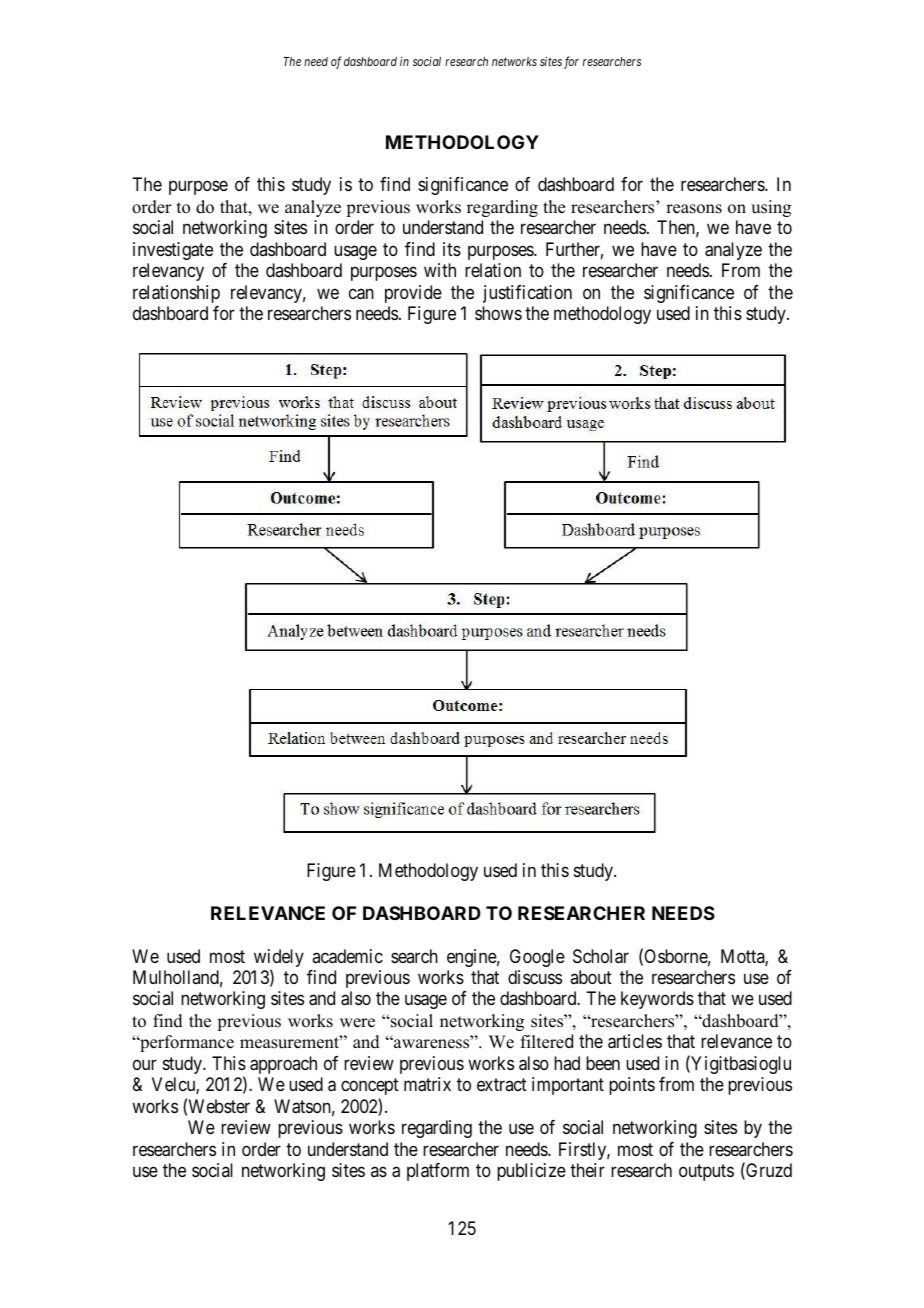 This screenshot has height=1308, width=924. I want to click on approach, so click(283, 1065).
